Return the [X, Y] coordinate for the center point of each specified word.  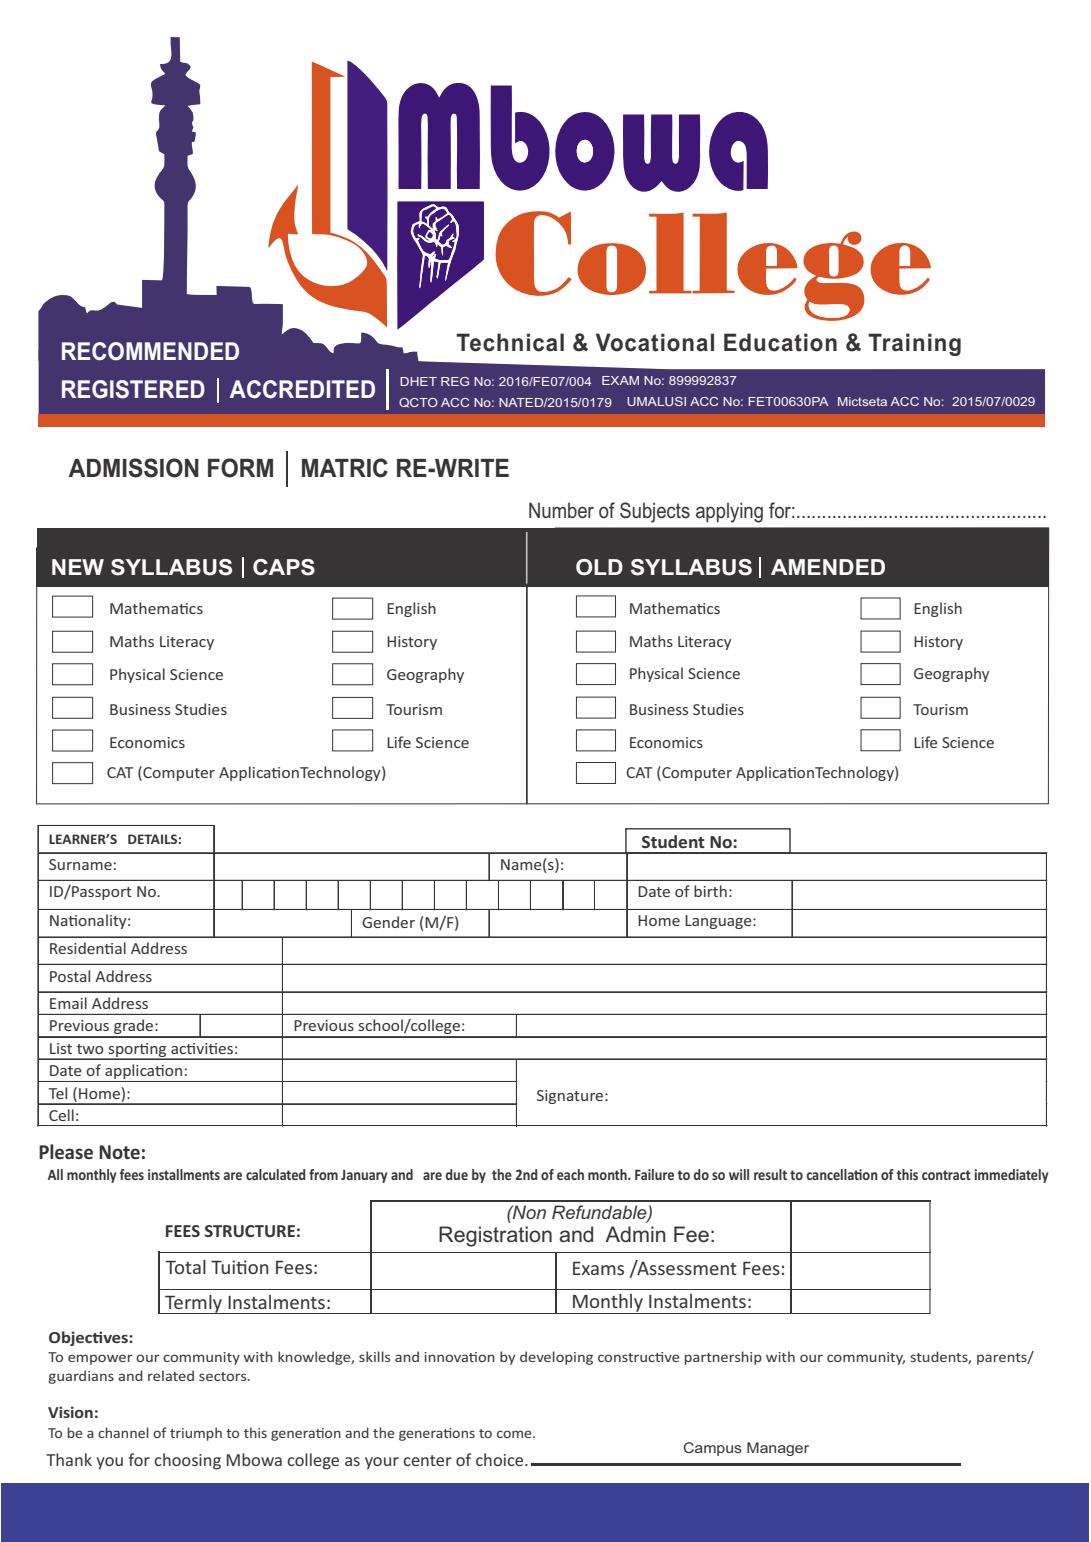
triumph [196, 1434]
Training [914, 344]
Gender [388, 922]
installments [184, 1174]
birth [710, 891]
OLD [599, 567]
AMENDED [828, 567]
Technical [510, 342]
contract [946, 1175]
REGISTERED [133, 389]
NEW [78, 567]
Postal [70, 976]
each [570, 1174]
